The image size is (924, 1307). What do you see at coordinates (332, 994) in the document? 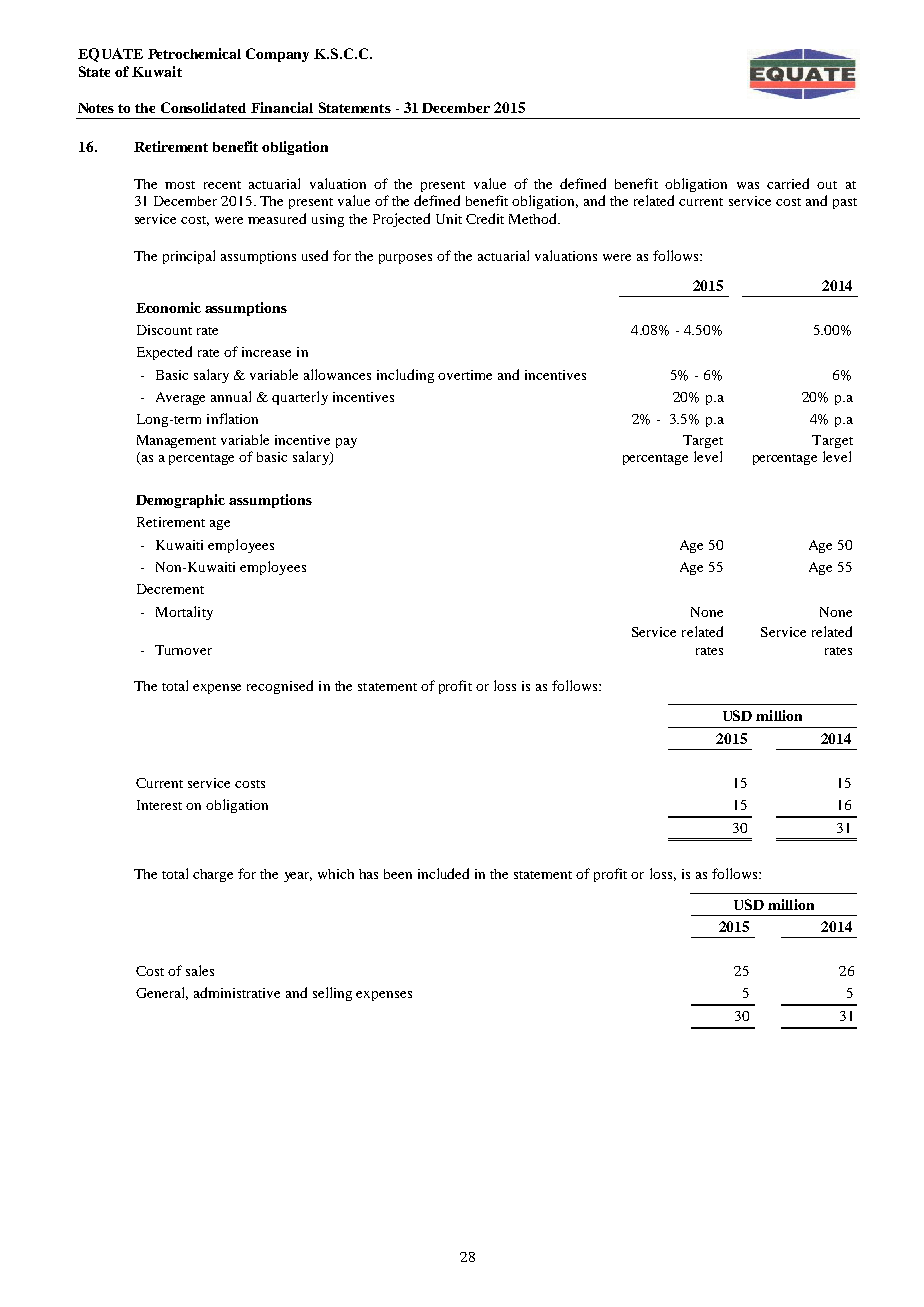
I see `selling` at bounding box center [332, 994].
